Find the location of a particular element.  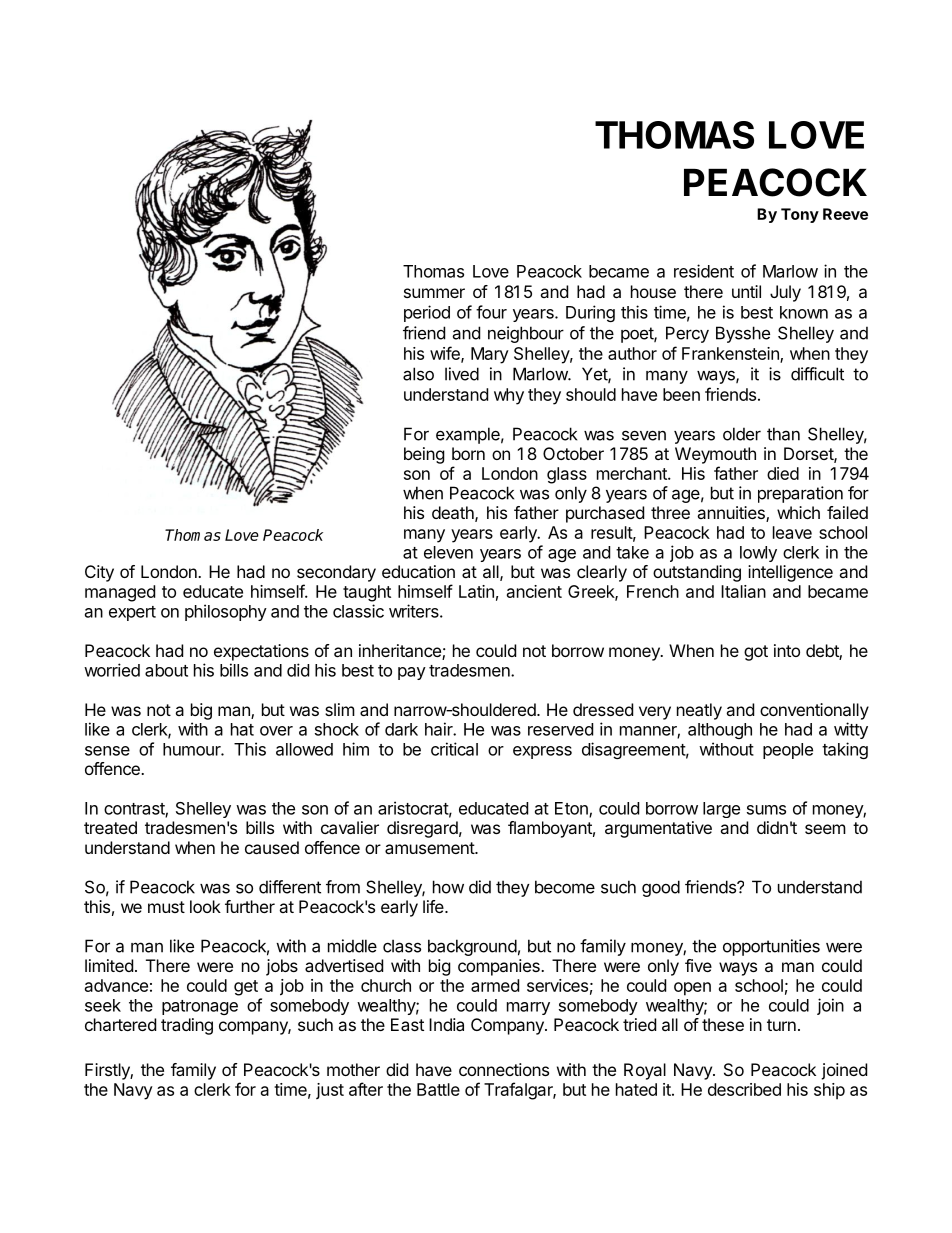

Tony is located at coordinates (800, 215).
